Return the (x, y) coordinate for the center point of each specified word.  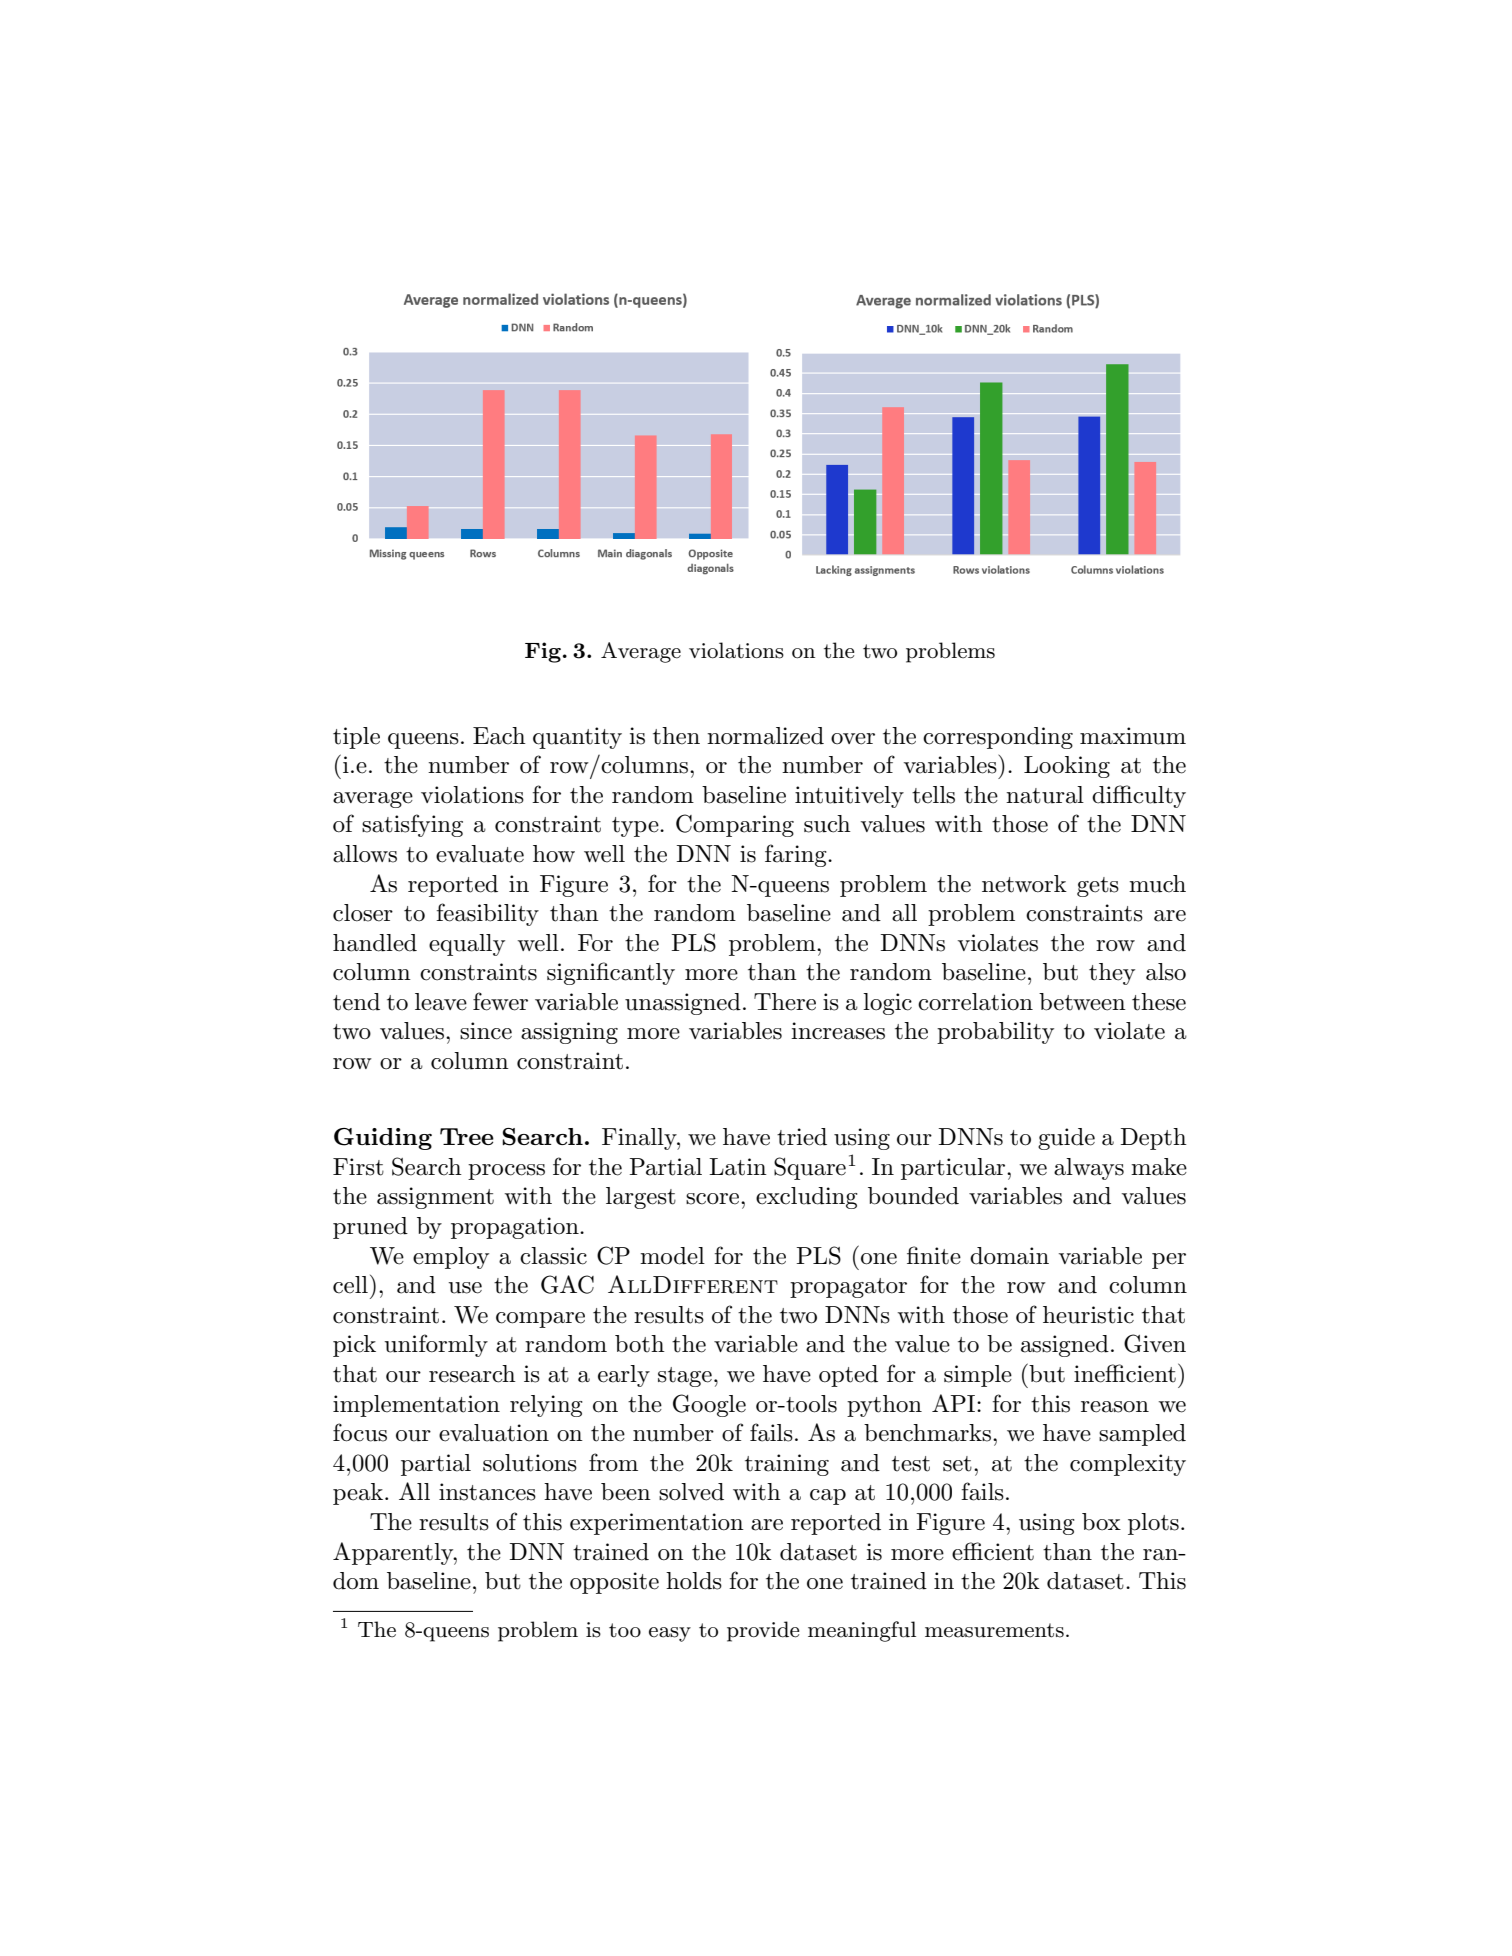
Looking (1067, 767)
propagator (848, 1288)
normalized (765, 736)
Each (499, 736)
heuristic (1088, 1315)
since (486, 1031)
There (785, 1002)
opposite (614, 1583)
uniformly (436, 1345)
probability (995, 1033)
